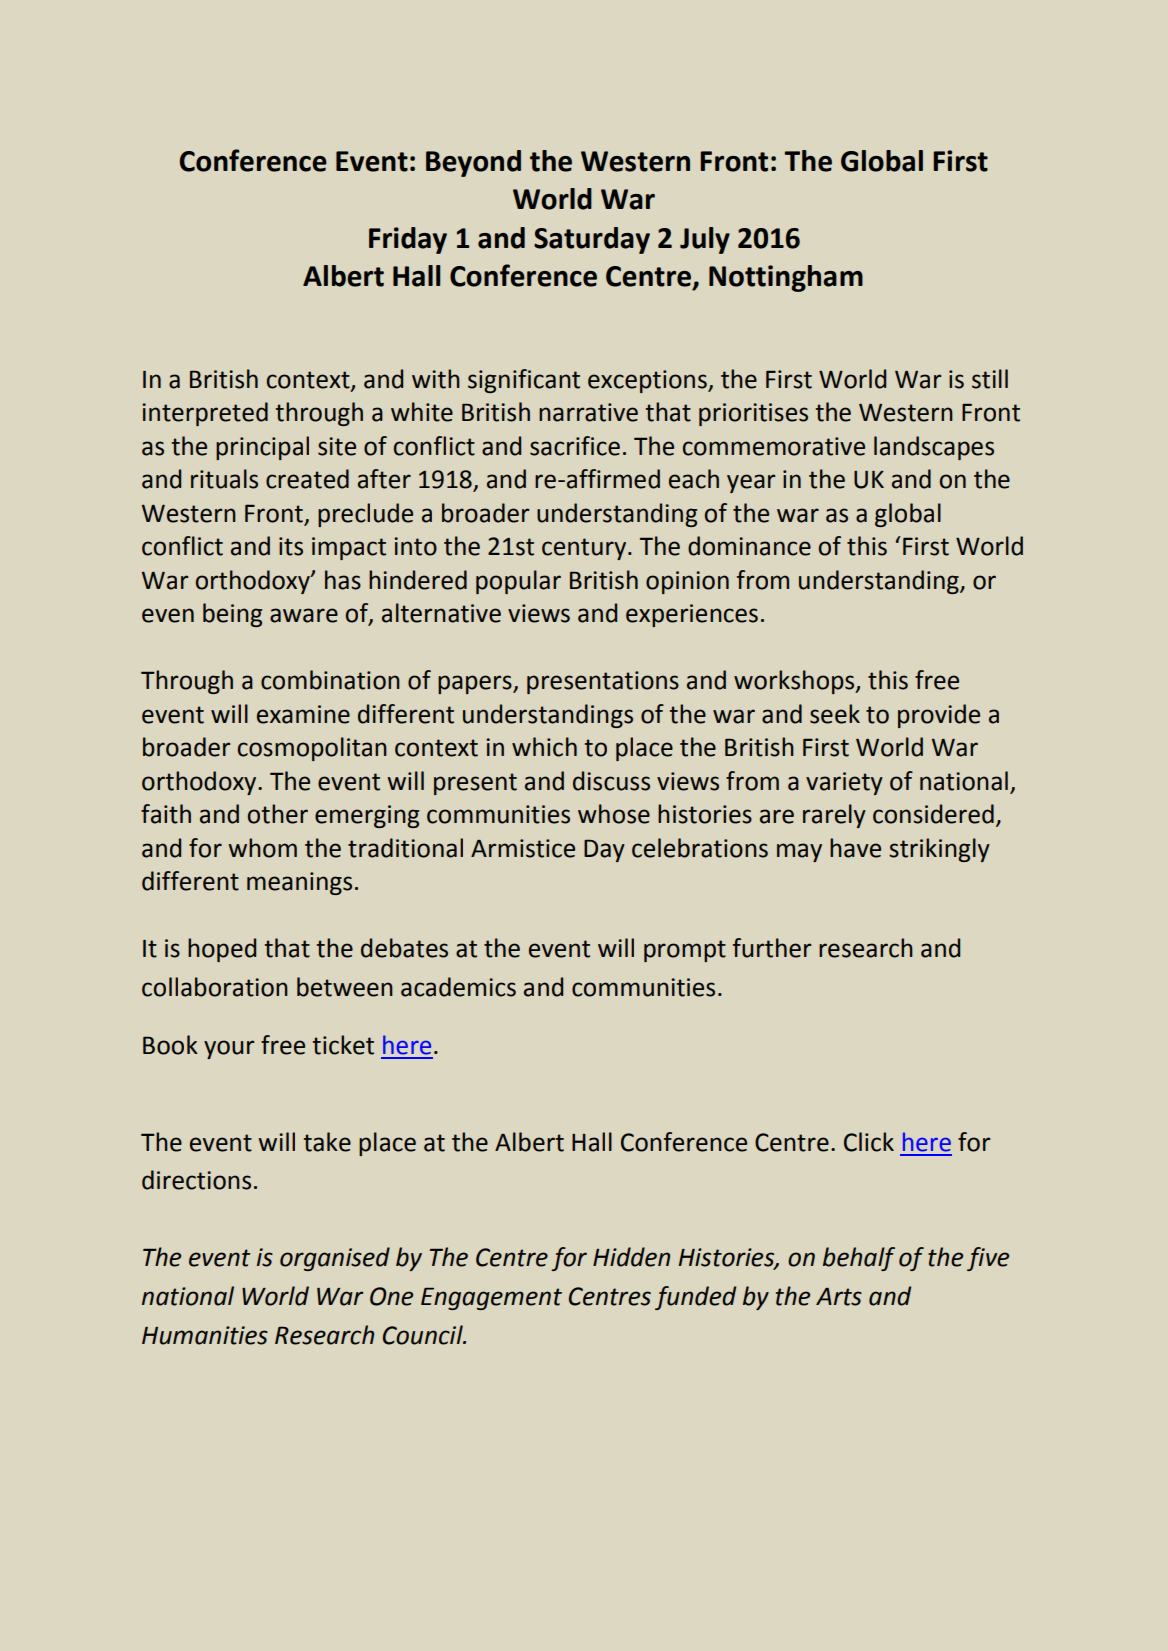 Image resolution: width=1168 pixels, height=1651 pixels. What do you see at coordinates (291, 546) in the screenshot?
I see `its` at bounding box center [291, 546].
